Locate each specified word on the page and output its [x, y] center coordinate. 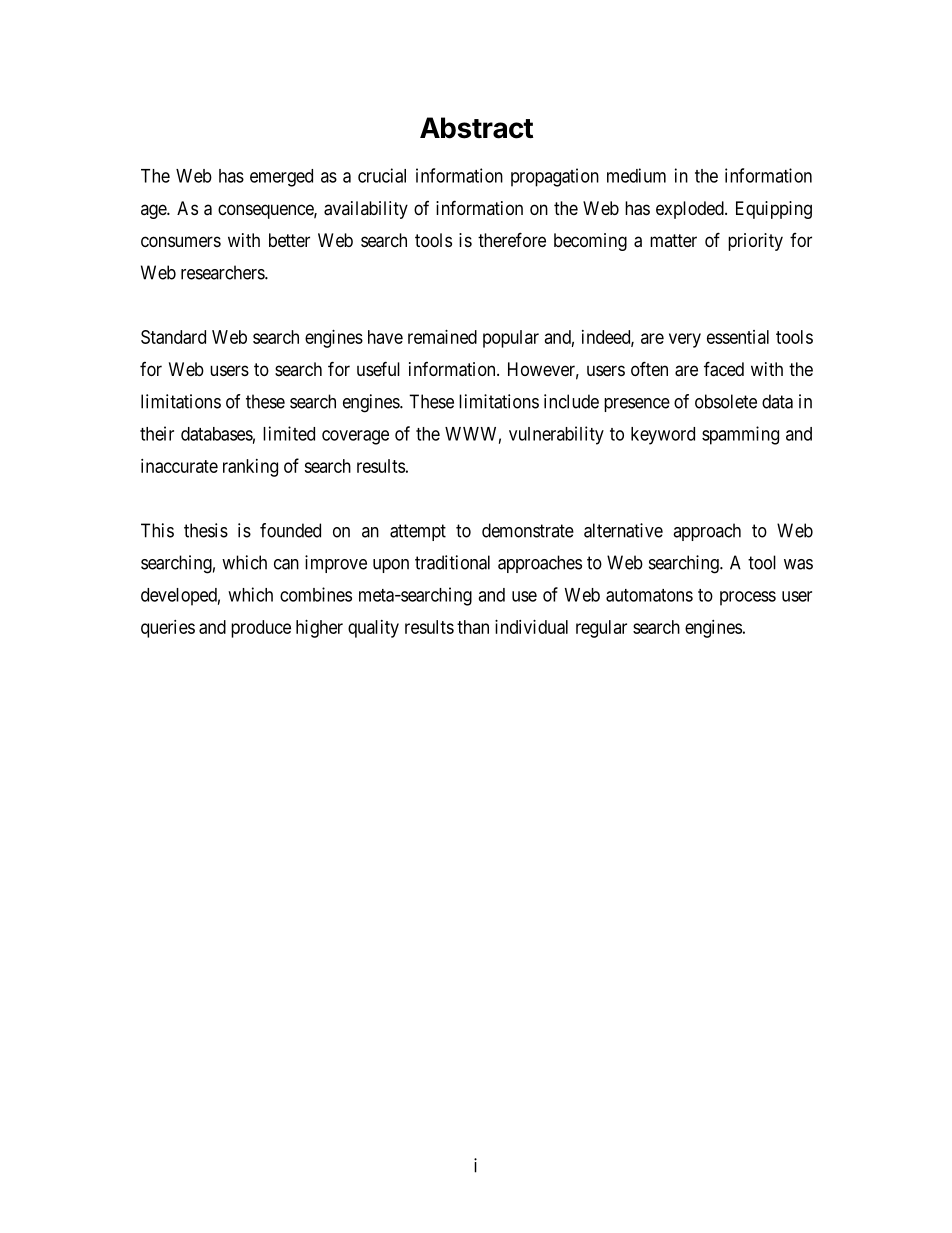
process [748, 598]
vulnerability [556, 435]
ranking [250, 468]
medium [636, 175]
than [473, 627]
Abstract [476, 128]
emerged [281, 178]
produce [261, 629]
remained [442, 337]
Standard [173, 337]
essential [738, 337]
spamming [740, 435]
